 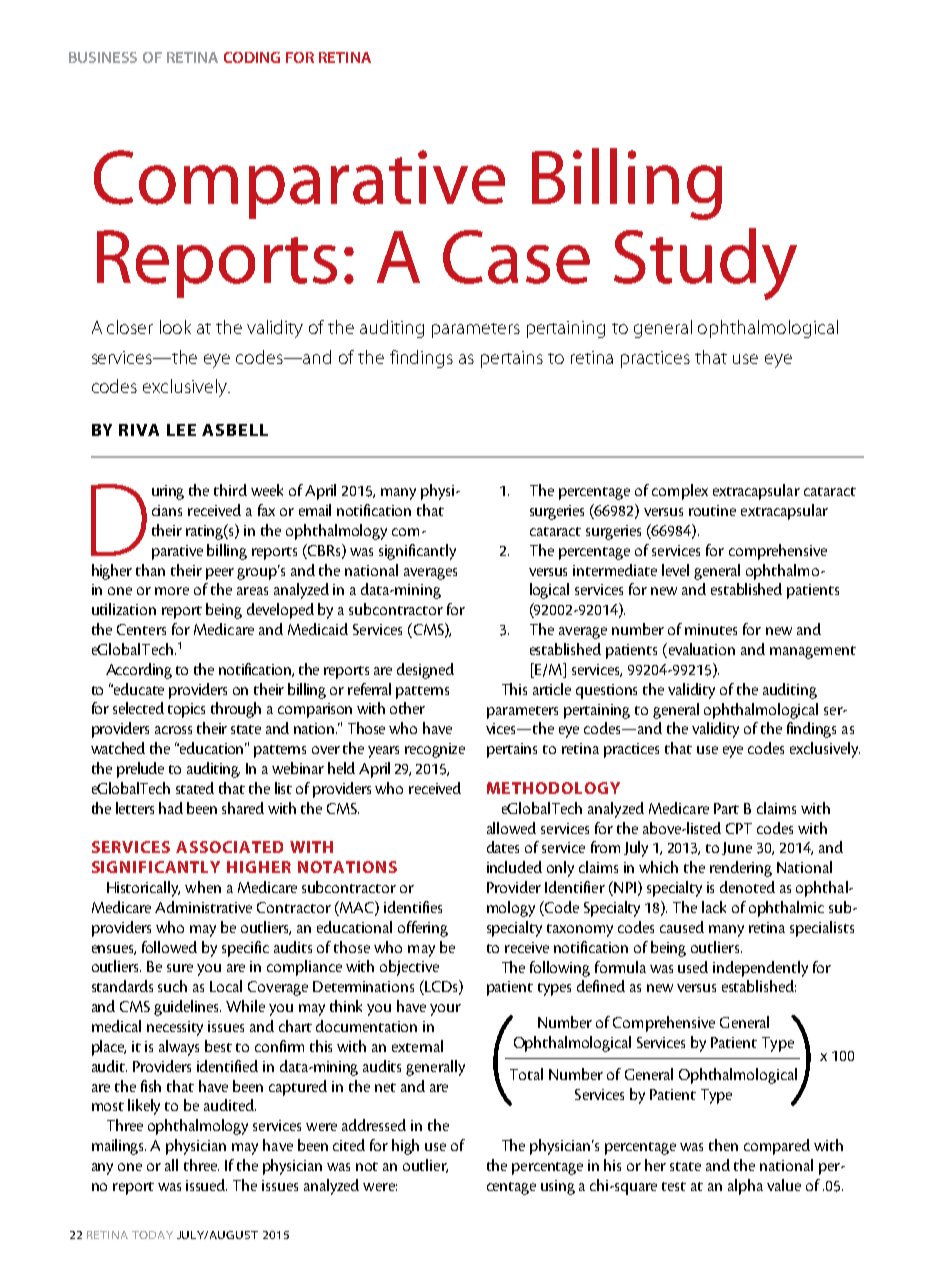 What do you see at coordinates (705, 264) in the screenshot?
I see `Study` at bounding box center [705, 264].
